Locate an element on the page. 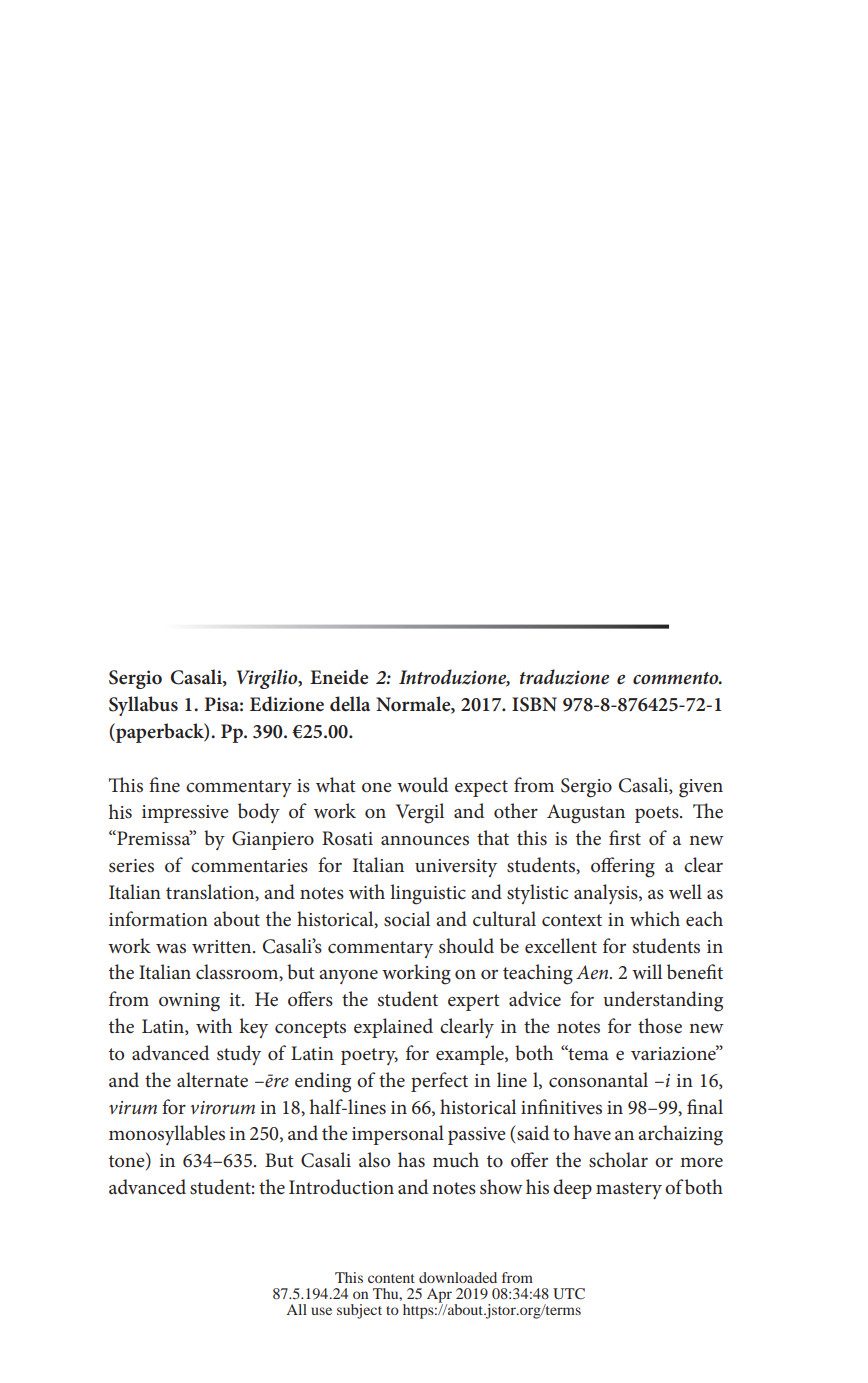 The image size is (868, 1383). explained is located at coordinates (393, 1028).
